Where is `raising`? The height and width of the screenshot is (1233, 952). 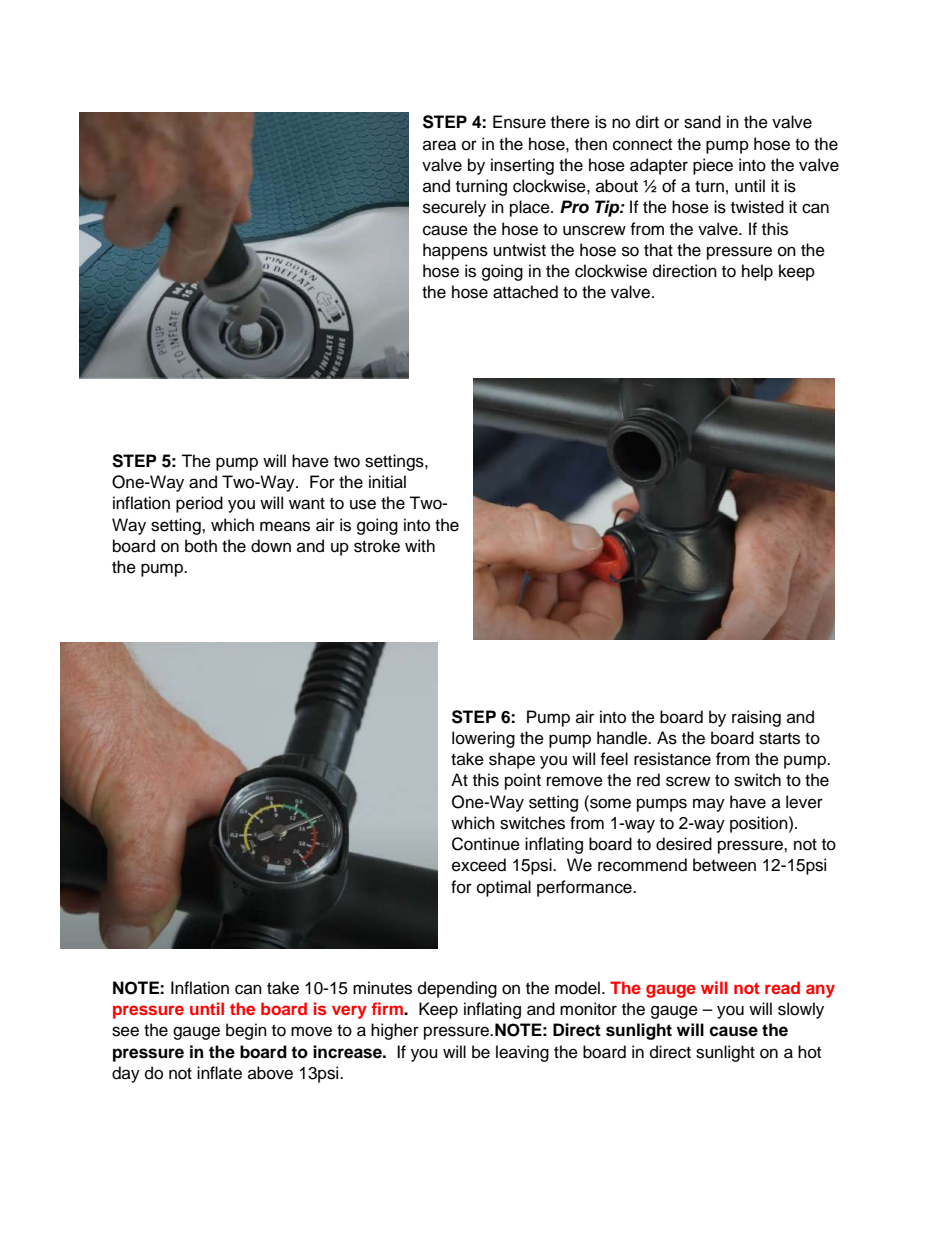
raising is located at coordinates (756, 718).
